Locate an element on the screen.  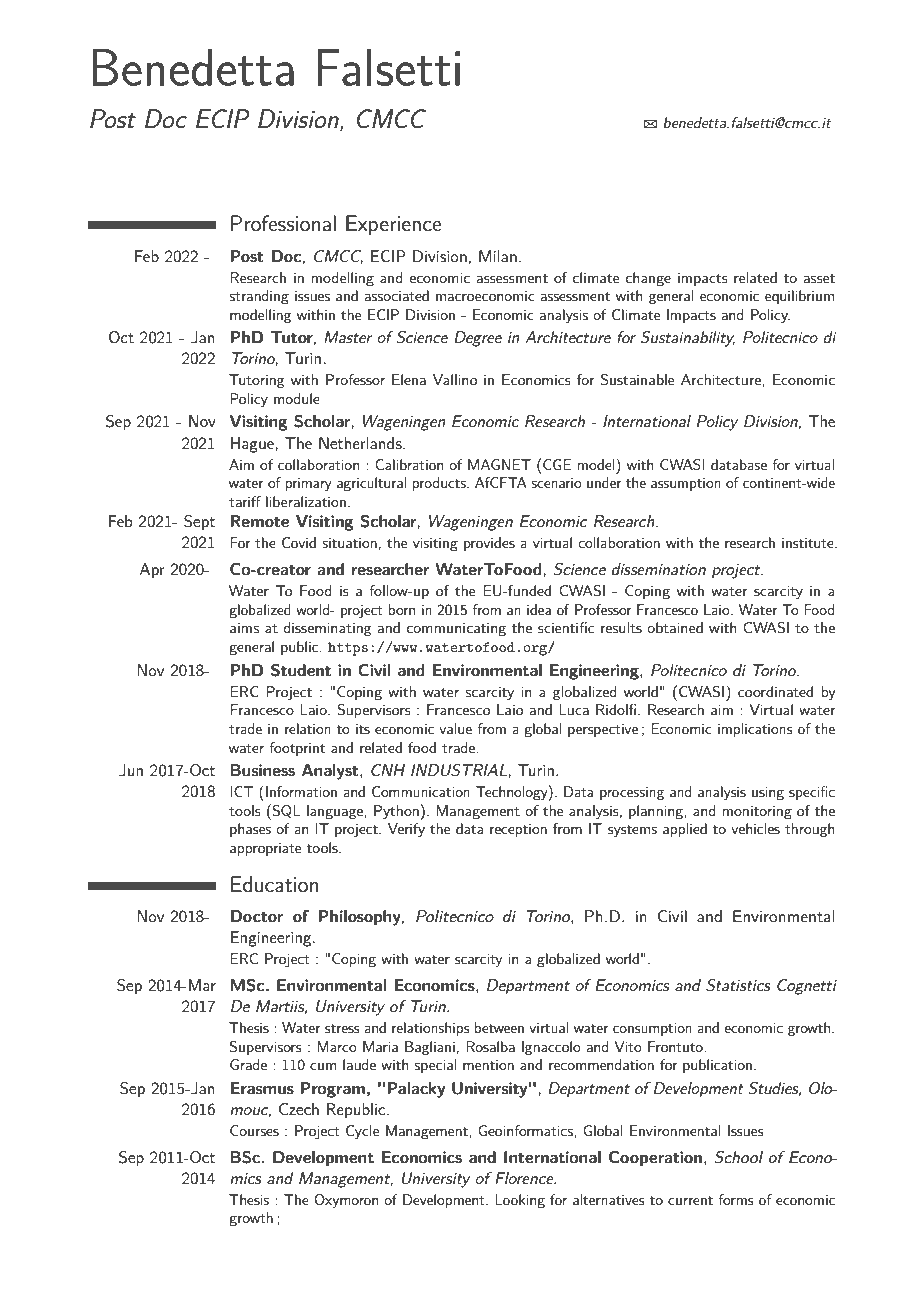
implications is located at coordinates (755, 730).
